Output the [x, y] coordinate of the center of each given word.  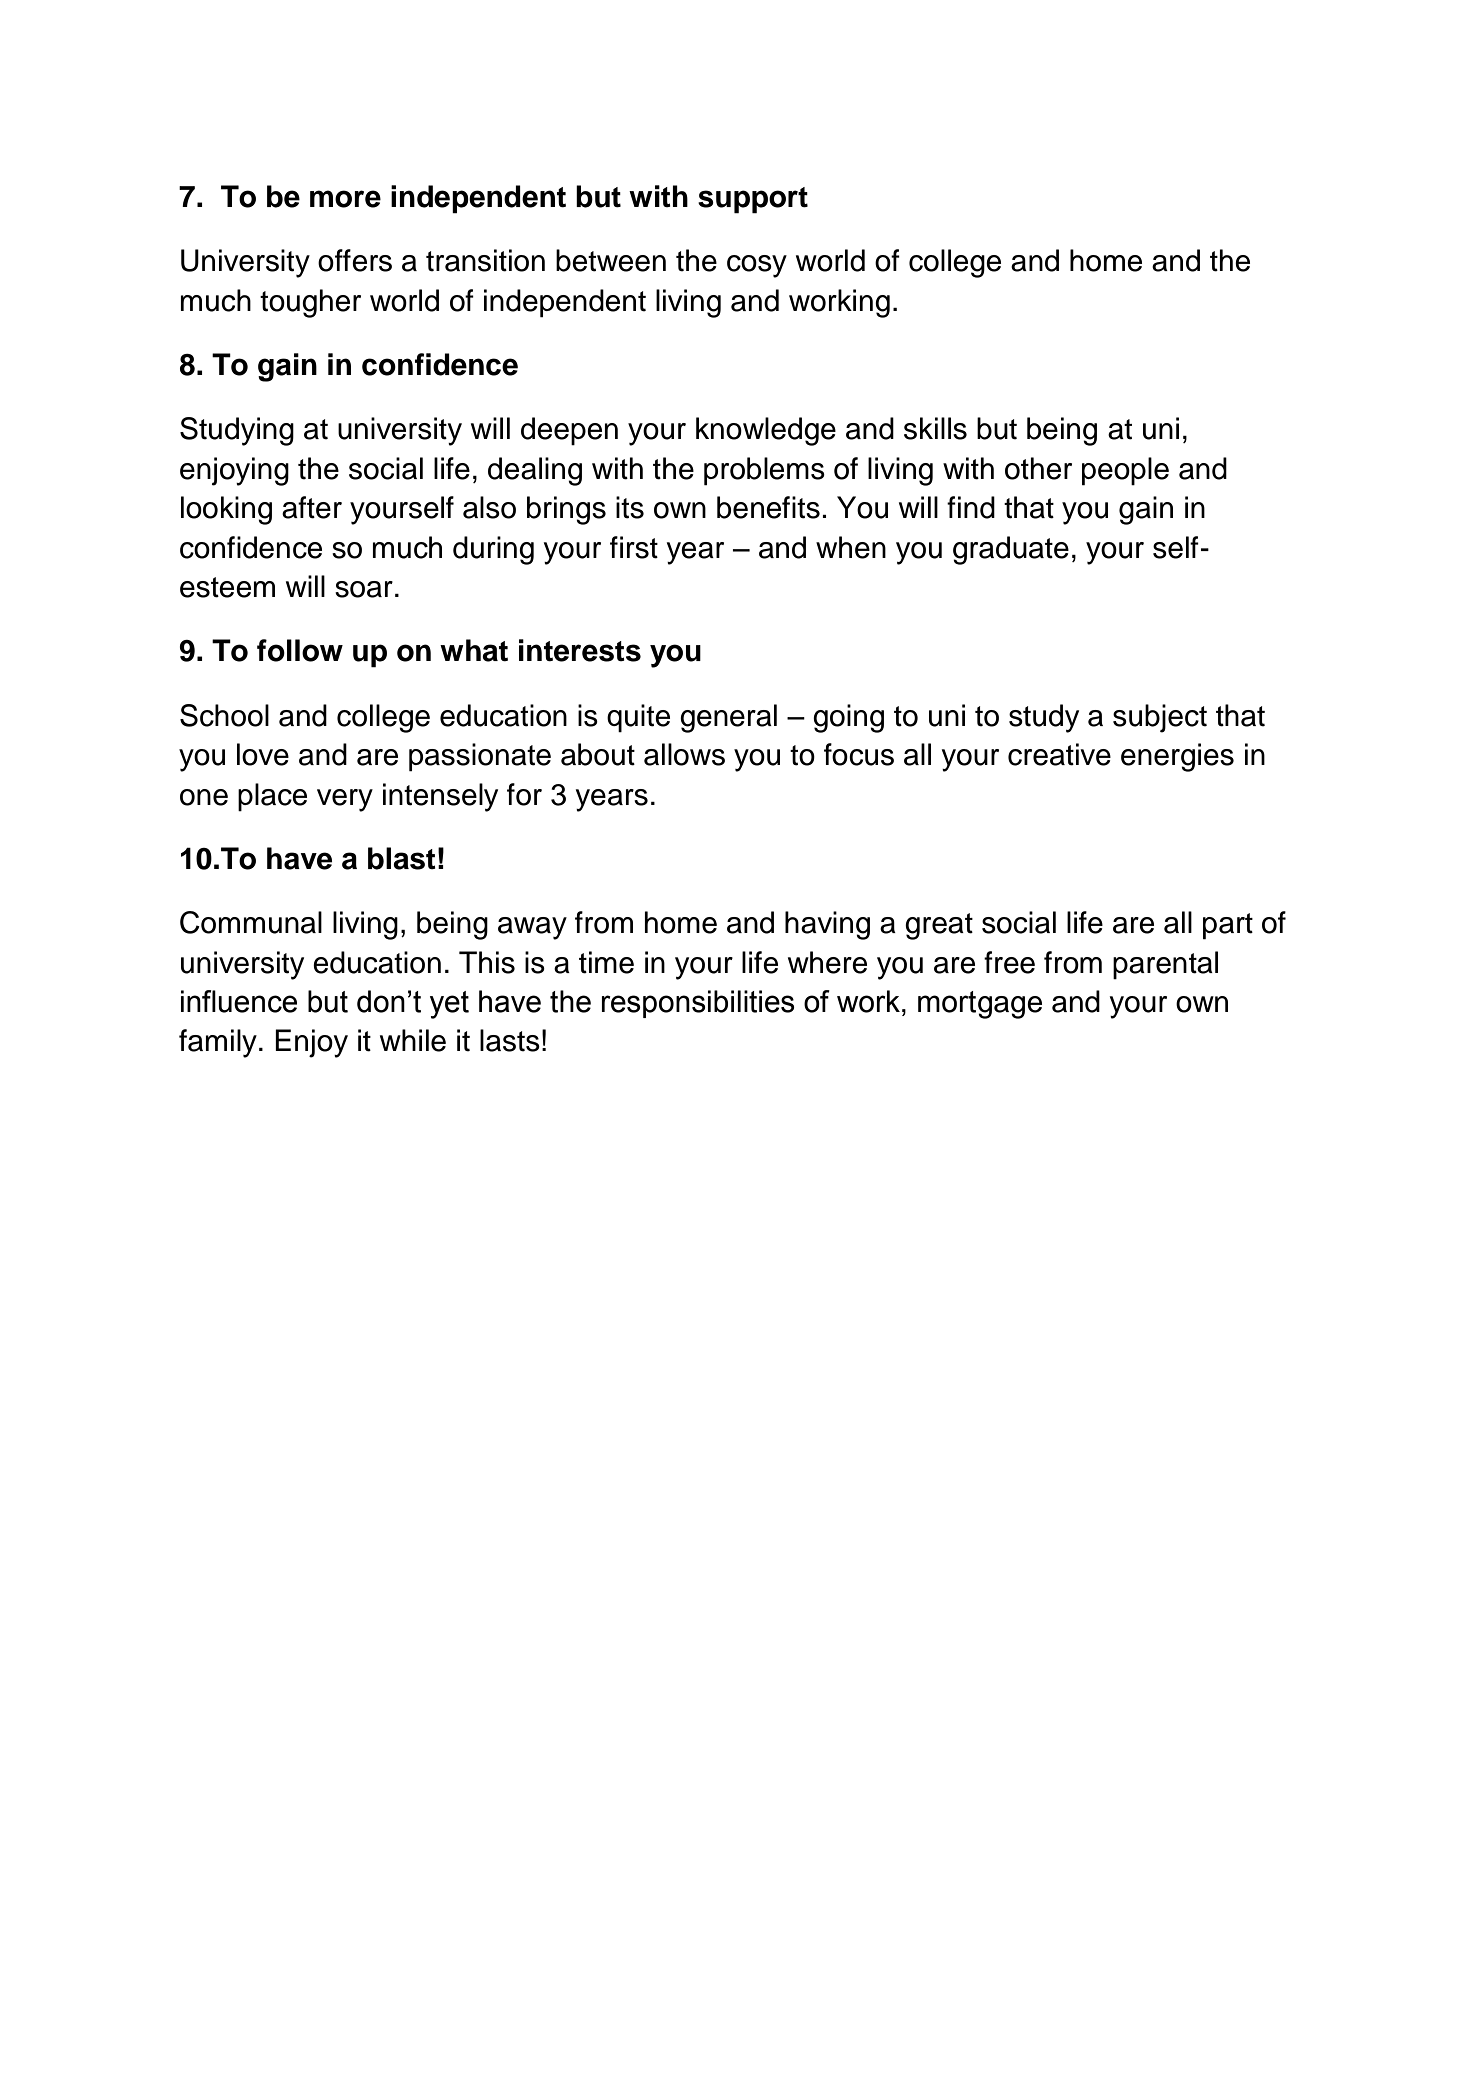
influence [239, 1001]
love [263, 754]
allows [684, 754]
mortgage [980, 1005]
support [753, 200]
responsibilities [698, 1004]
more [345, 199]
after [312, 507]
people [1125, 471]
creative [1059, 754]
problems [764, 471]
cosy [757, 266]
